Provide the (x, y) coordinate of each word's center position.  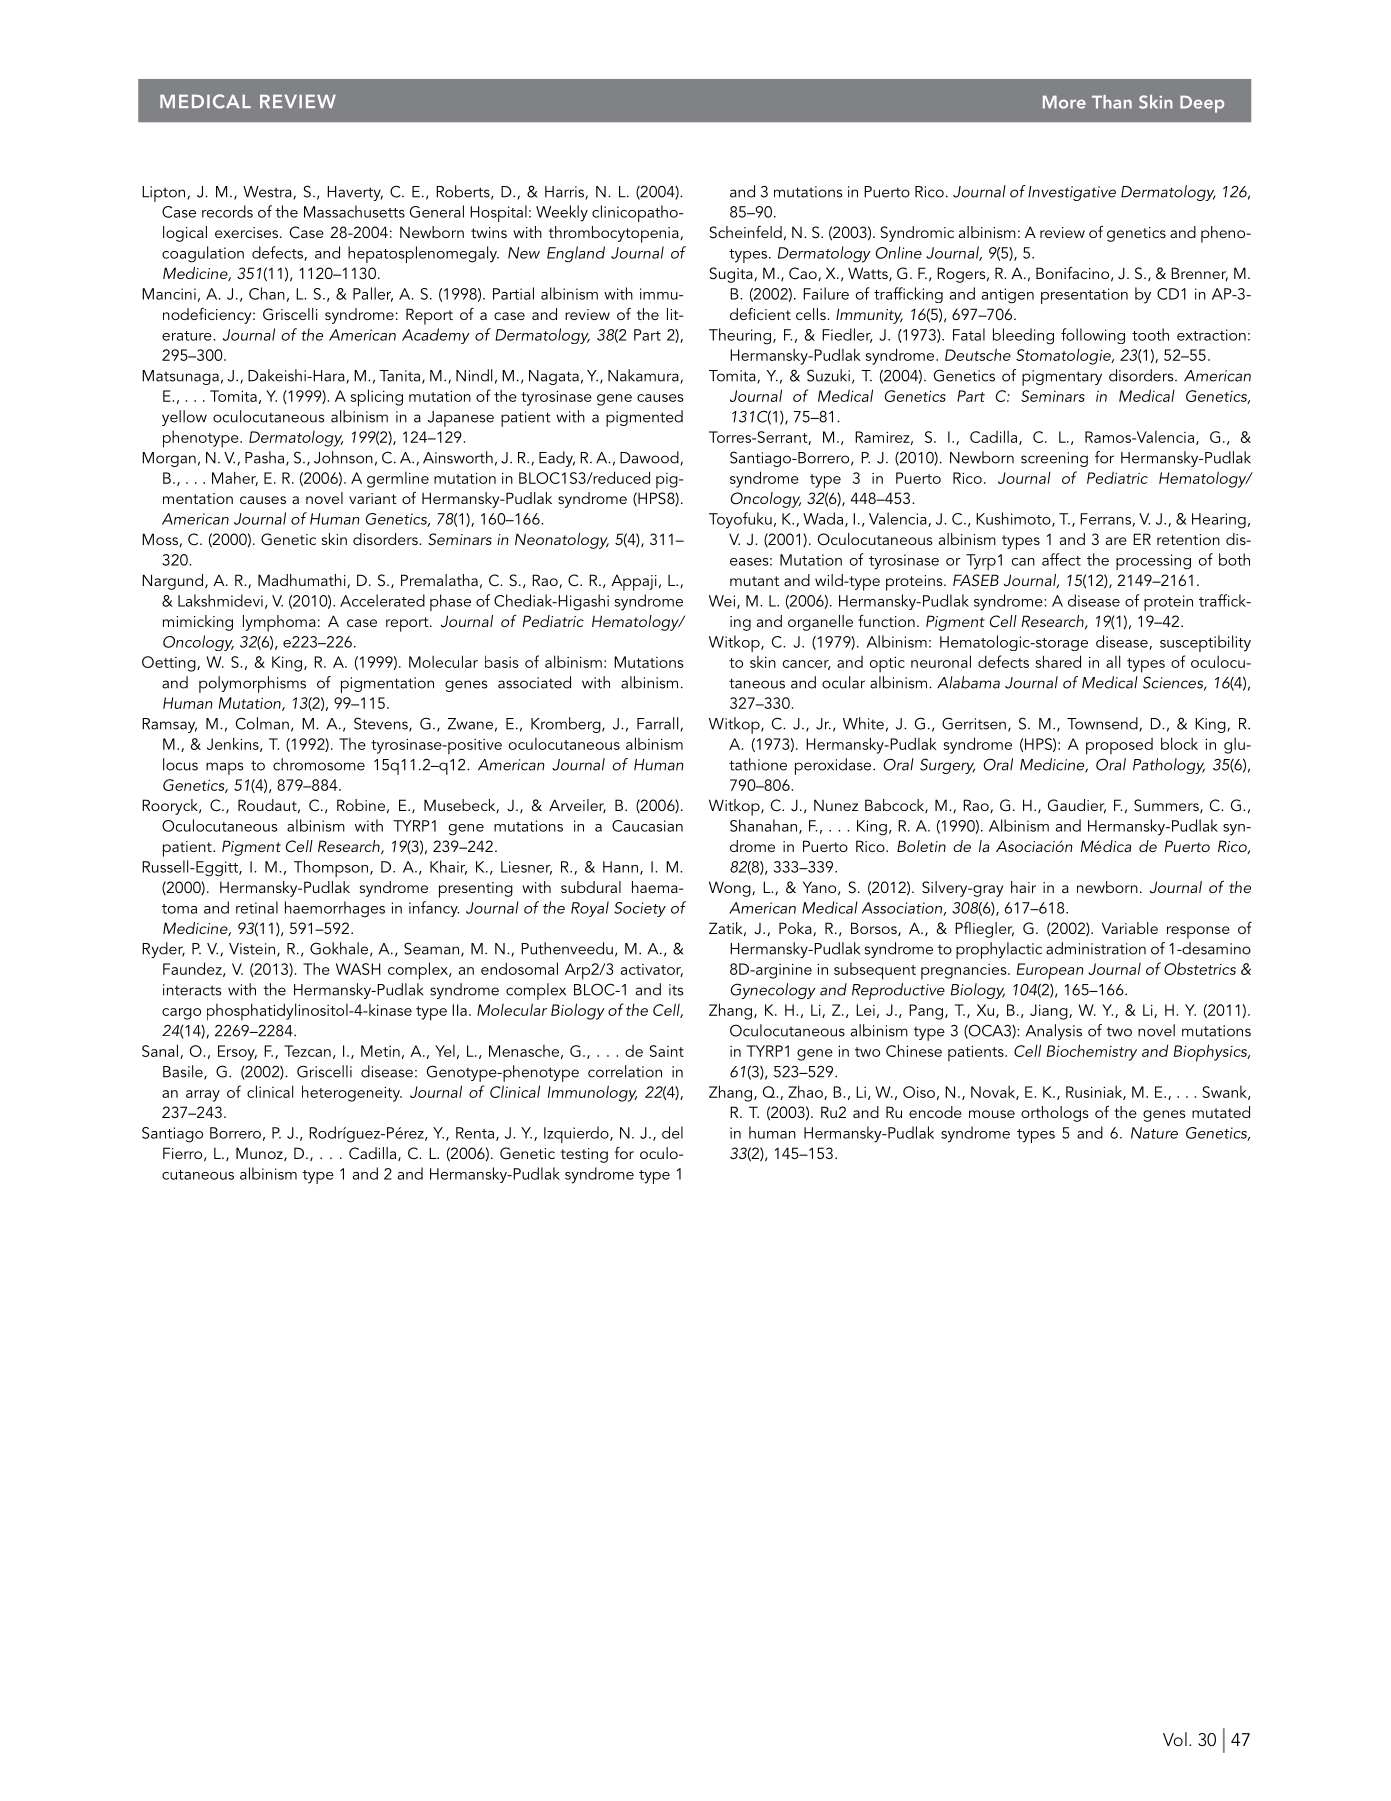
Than (1112, 102)
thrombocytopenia (615, 234)
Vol (1175, 1739)
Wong (731, 889)
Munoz (260, 1154)
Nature (1154, 1133)
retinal (257, 907)
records (227, 211)
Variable (1130, 928)
